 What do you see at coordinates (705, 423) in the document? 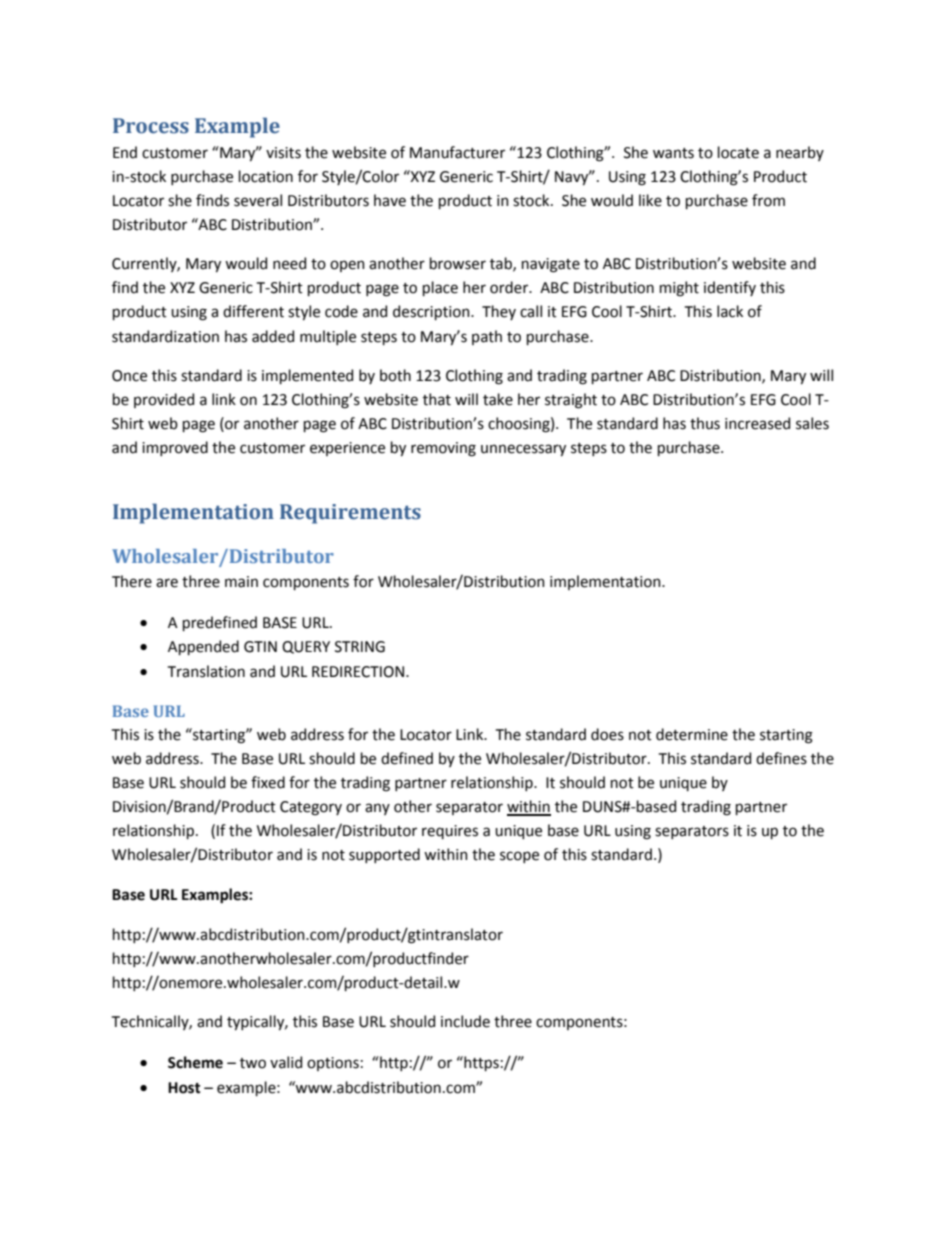
I see `thus` at bounding box center [705, 423].
